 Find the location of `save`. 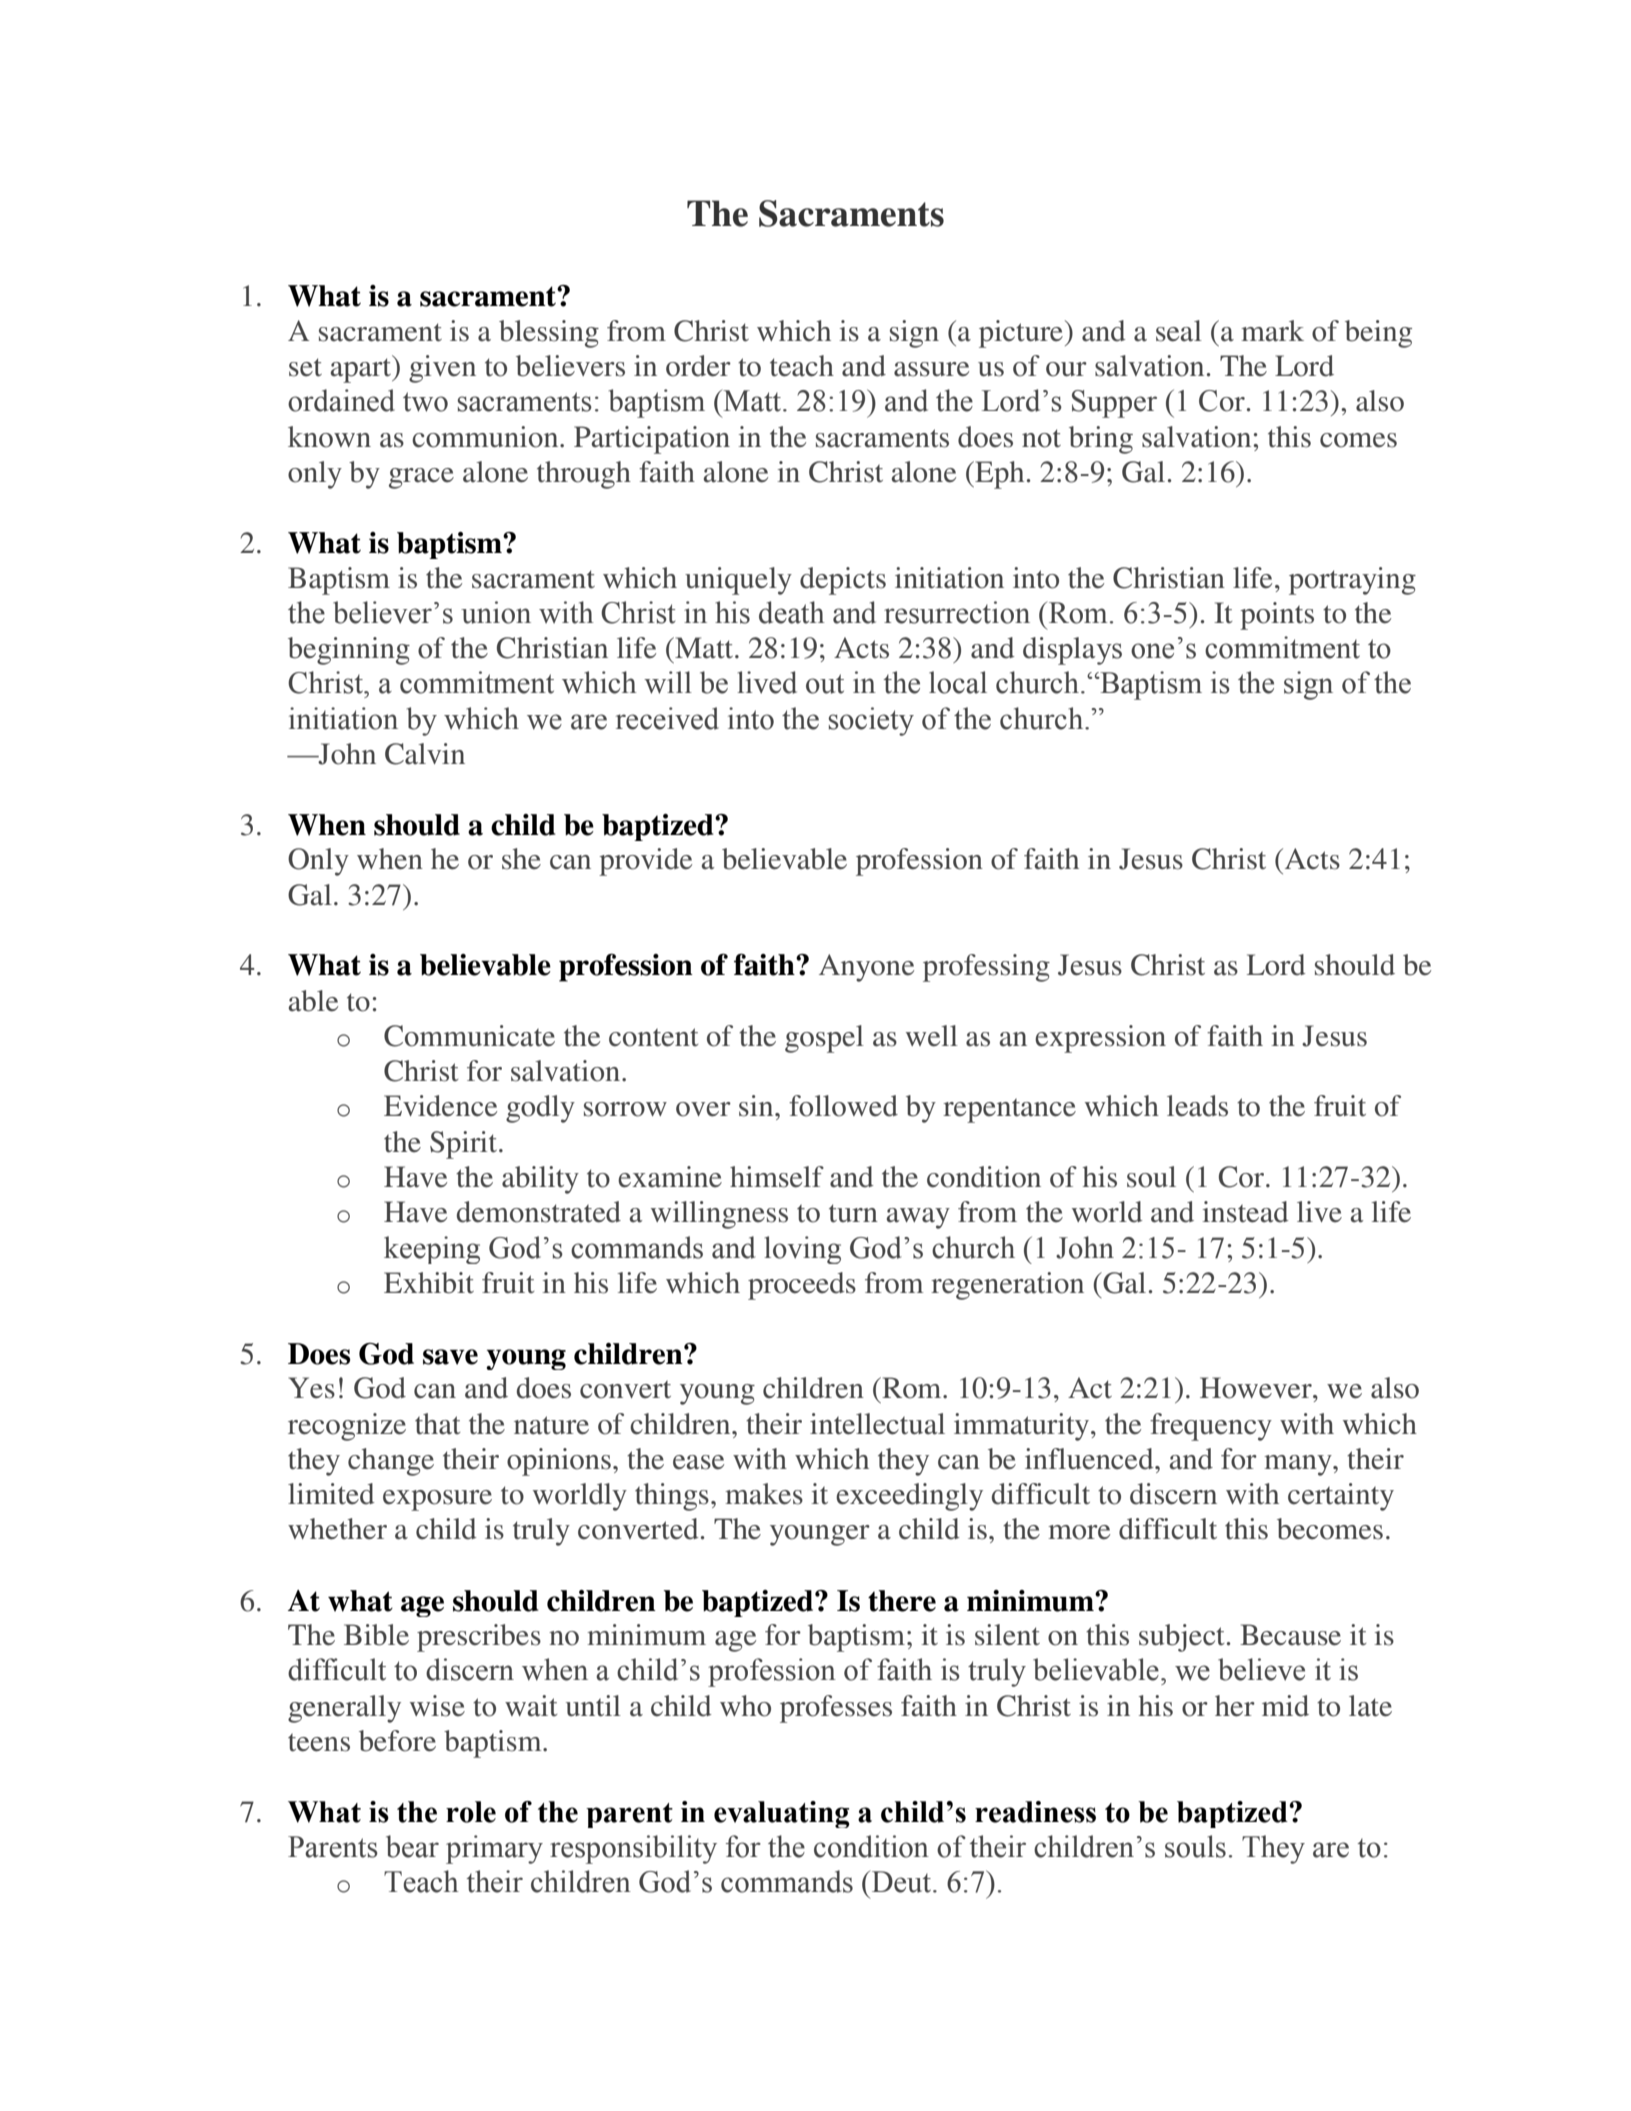

save is located at coordinates (450, 1357).
